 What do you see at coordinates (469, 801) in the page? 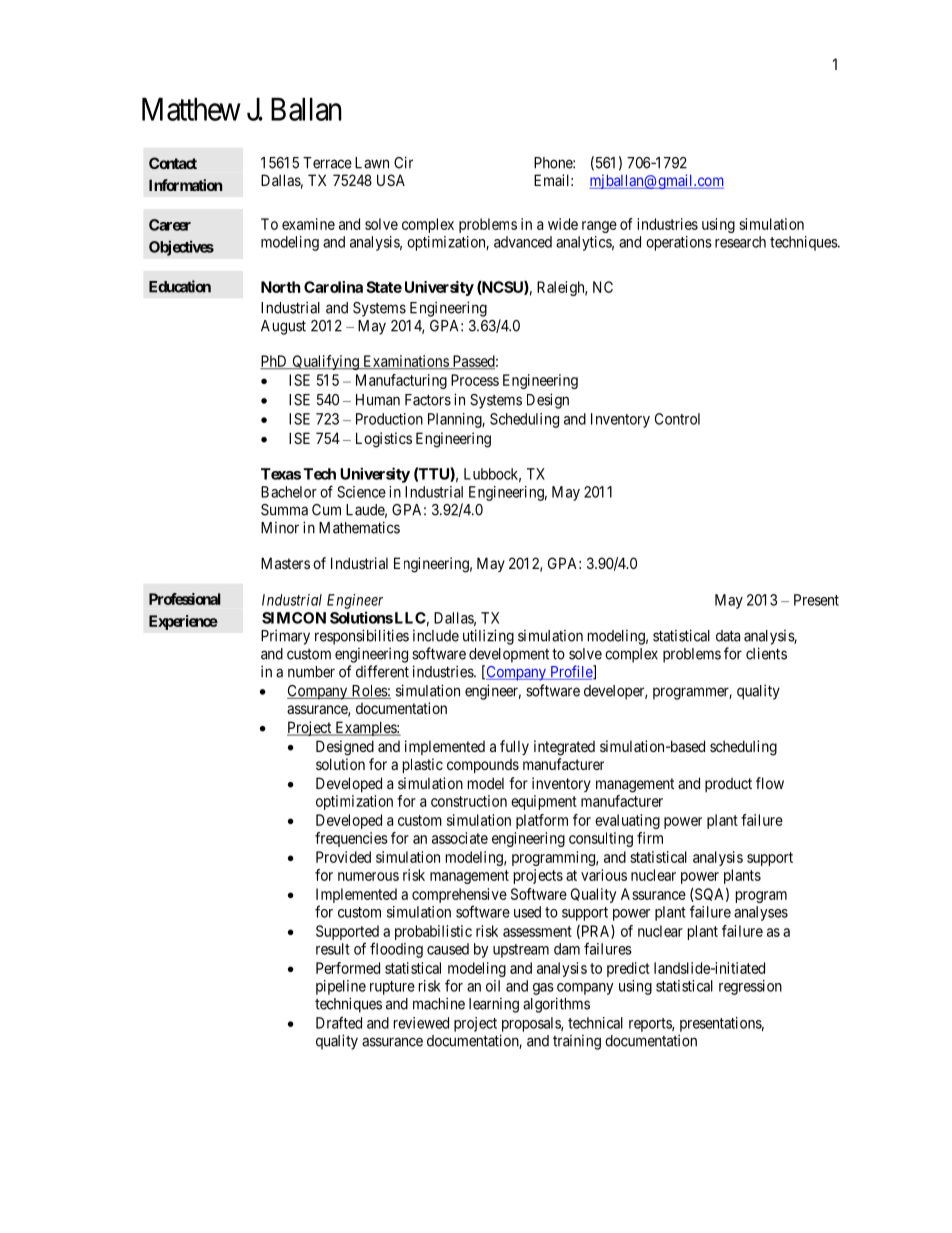
I see `construction` at bounding box center [469, 801].
